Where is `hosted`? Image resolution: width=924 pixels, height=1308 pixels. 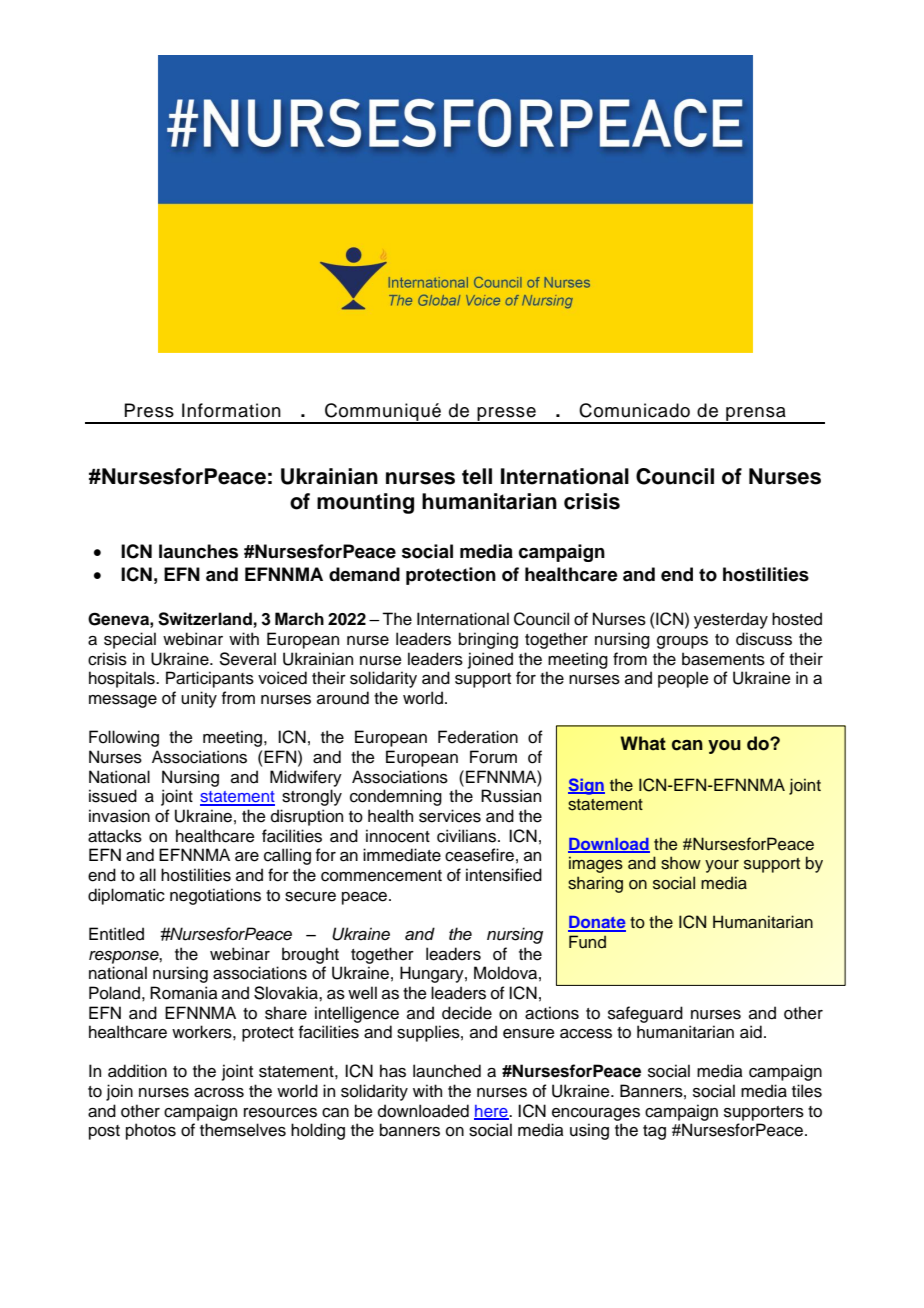 hosted is located at coordinates (797, 619).
